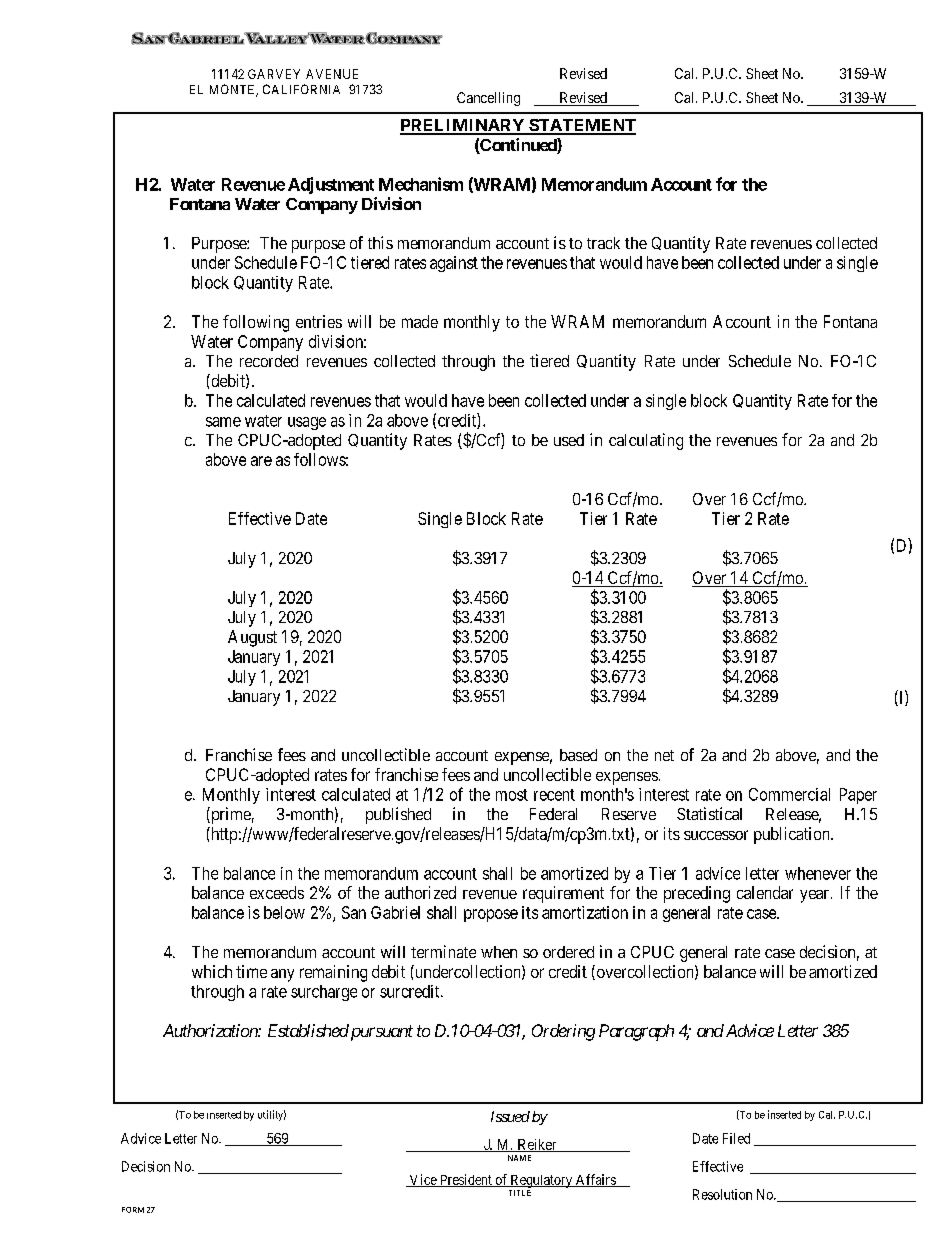 The height and width of the screenshot is (1233, 952). What do you see at coordinates (581, 126) in the screenshot?
I see `STATEMENT` at bounding box center [581, 126].
